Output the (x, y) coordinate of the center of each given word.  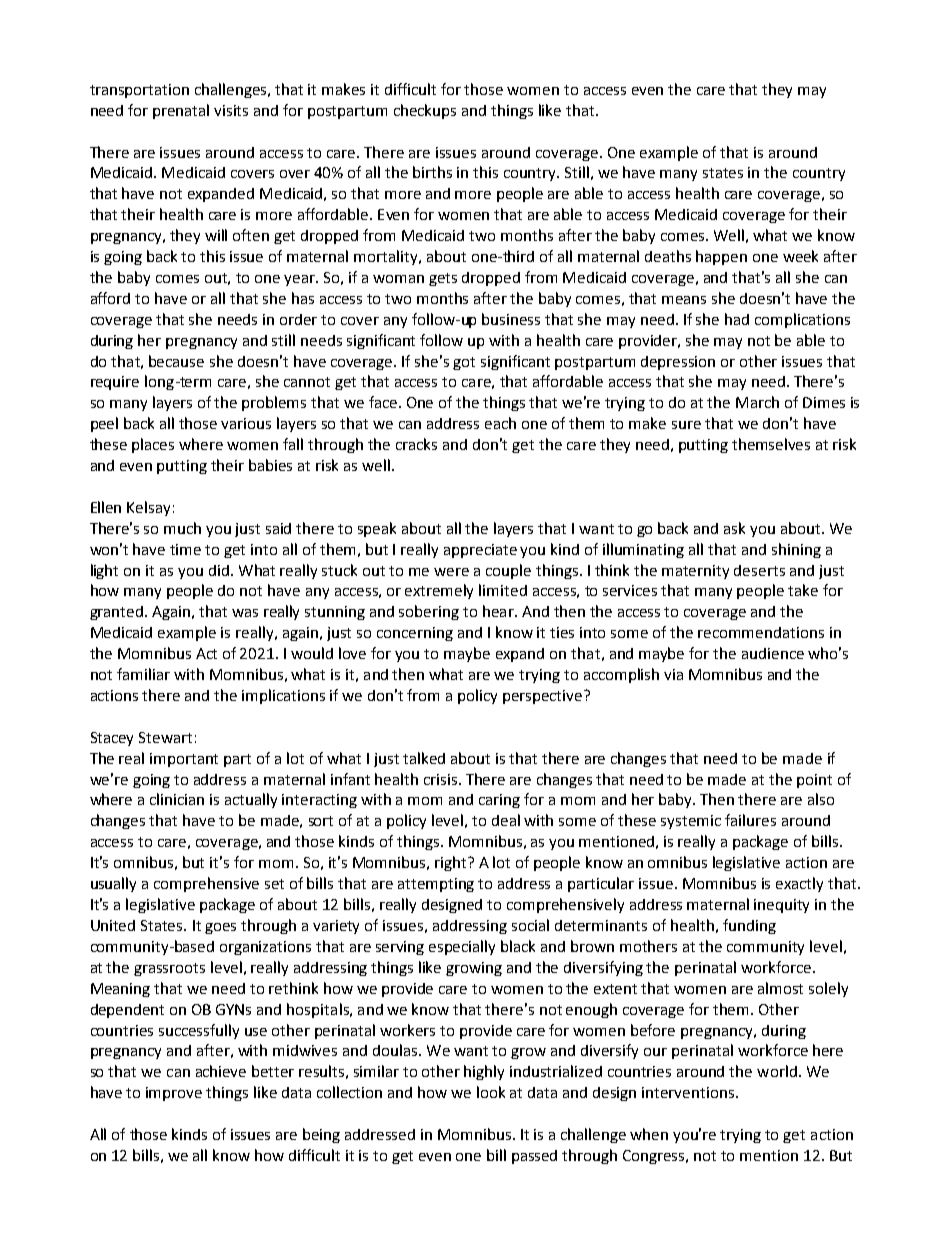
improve (174, 1094)
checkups (425, 111)
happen (721, 257)
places (153, 445)
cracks (416, 444)
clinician (177, 799)
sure (686, 425)
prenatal (181, 111)
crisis (442, 779)
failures (750, 820)
